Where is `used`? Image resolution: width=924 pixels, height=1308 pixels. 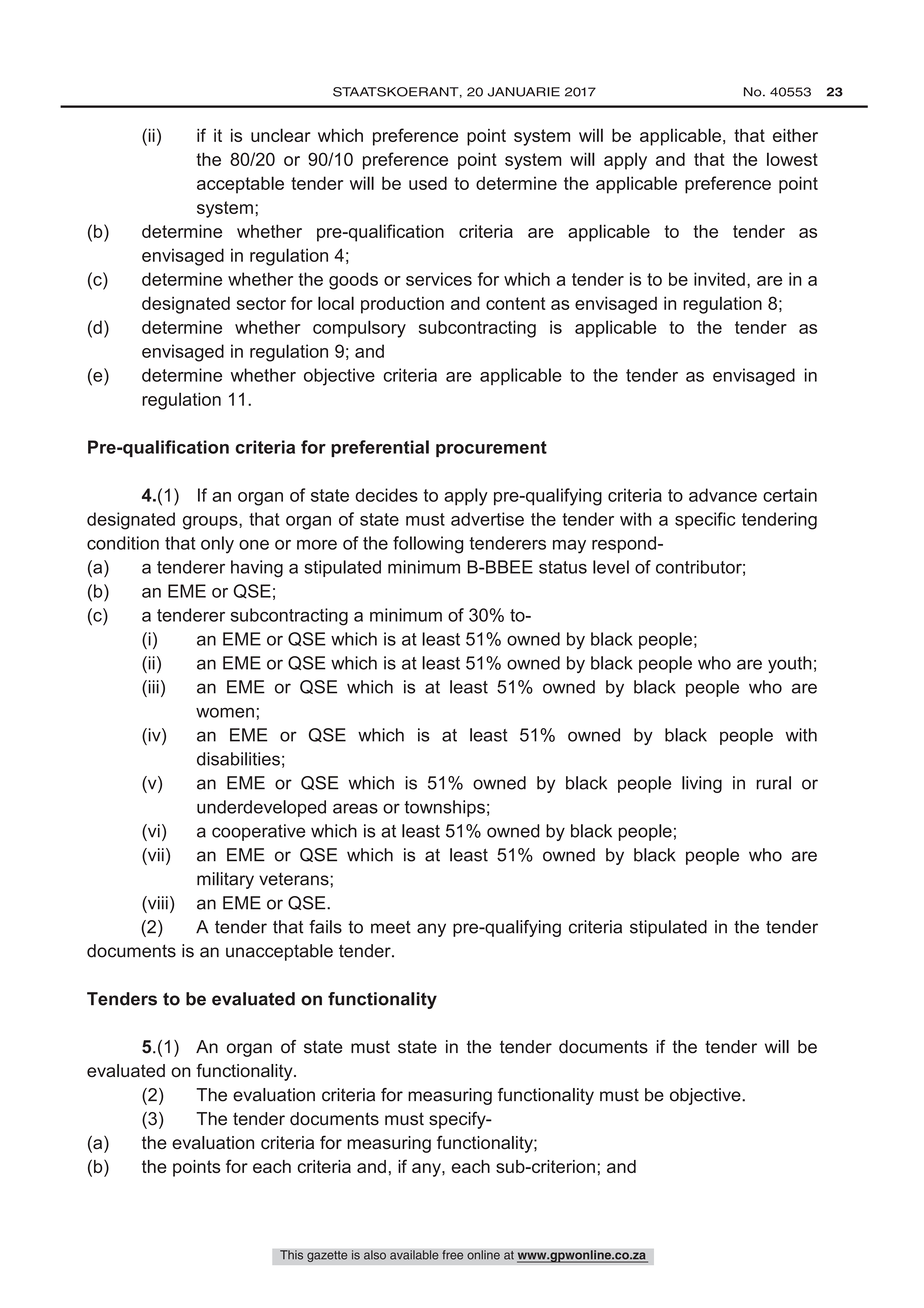 used is located at coordinates (428, 183).
